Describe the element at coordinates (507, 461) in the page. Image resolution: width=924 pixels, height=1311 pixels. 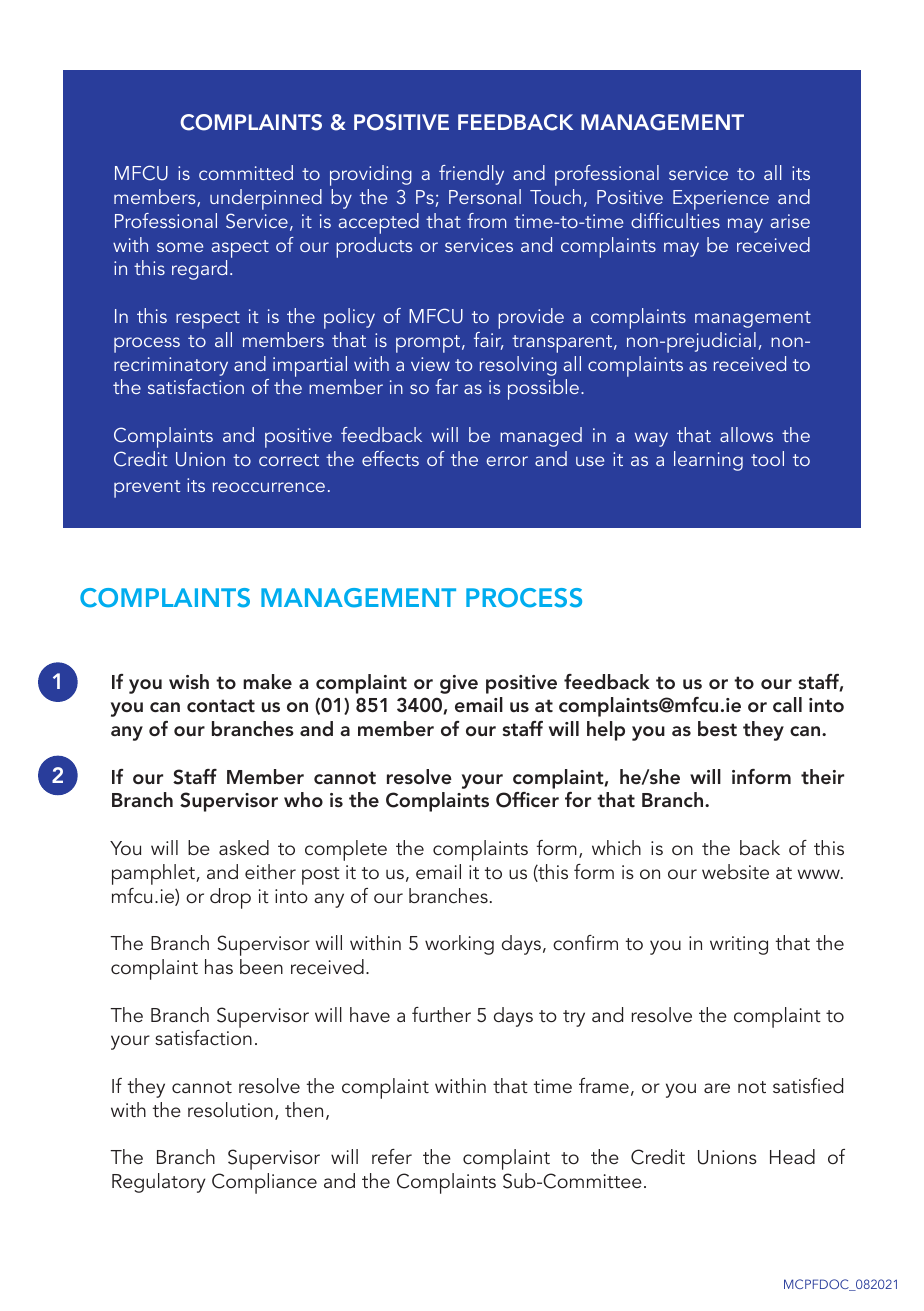
I see `error` at that location.
